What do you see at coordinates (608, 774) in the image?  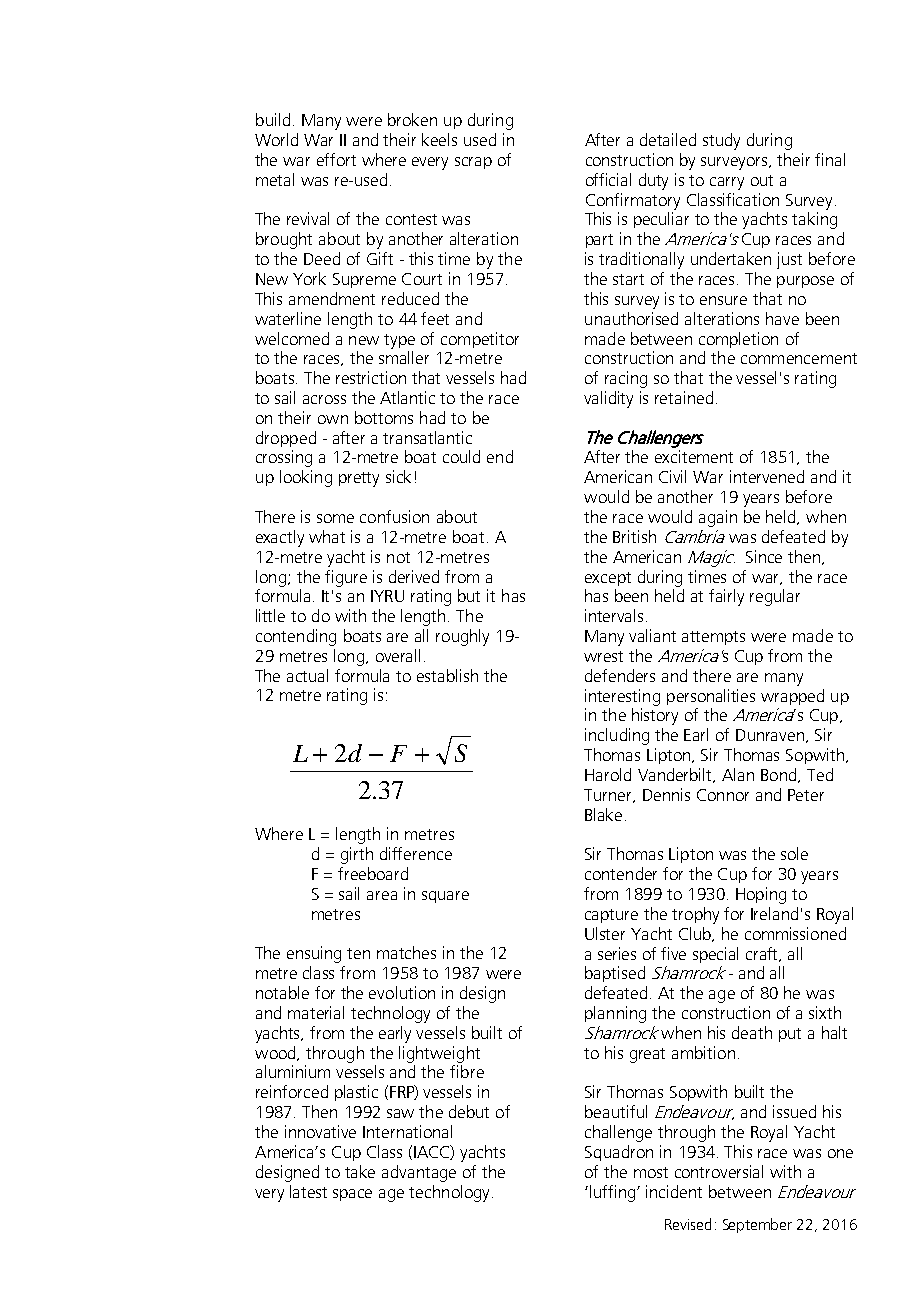 I see `Harold` at bounding box center [608, 774].
